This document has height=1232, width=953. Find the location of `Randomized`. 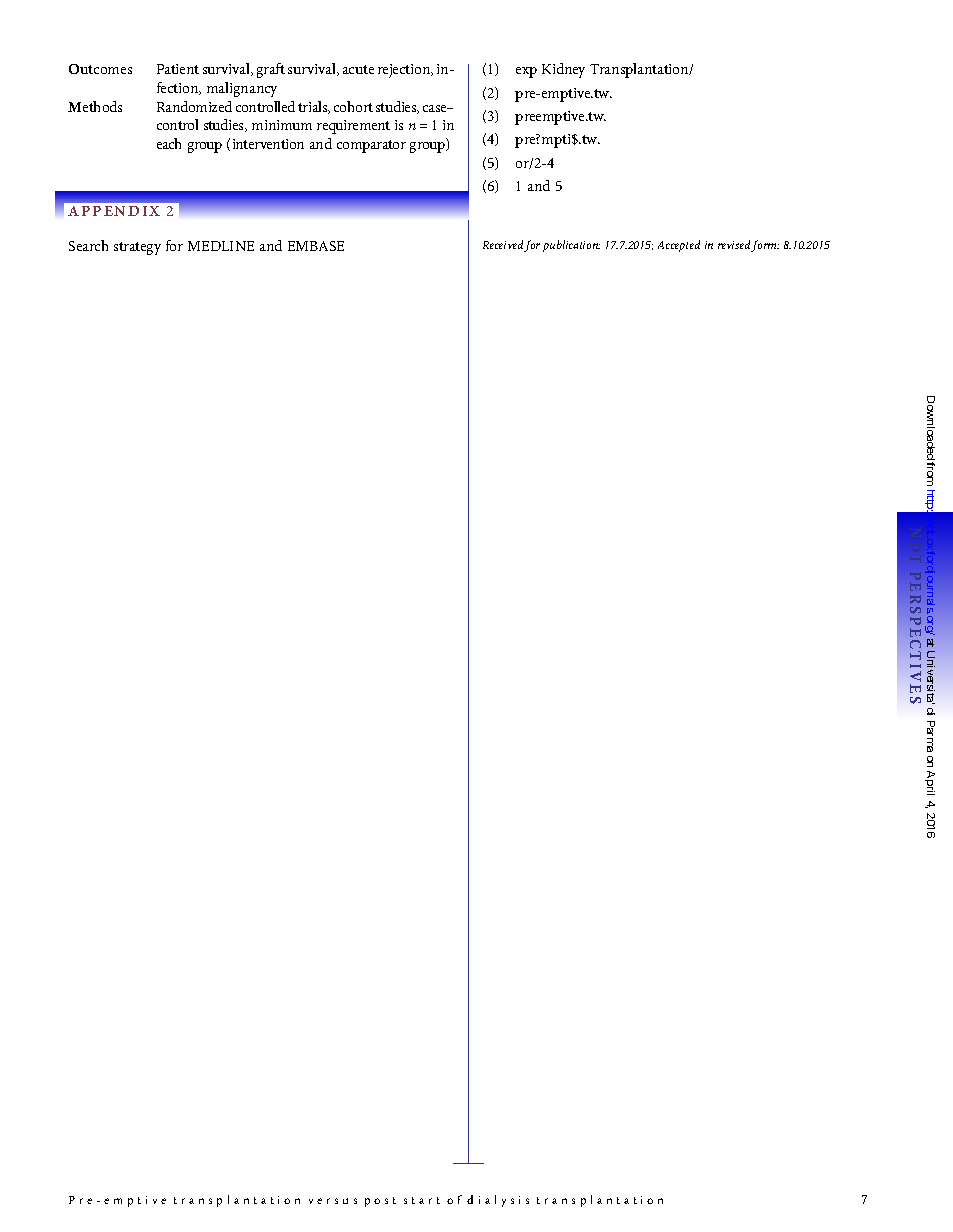

Randomized is located at coordinates (194, 106).
